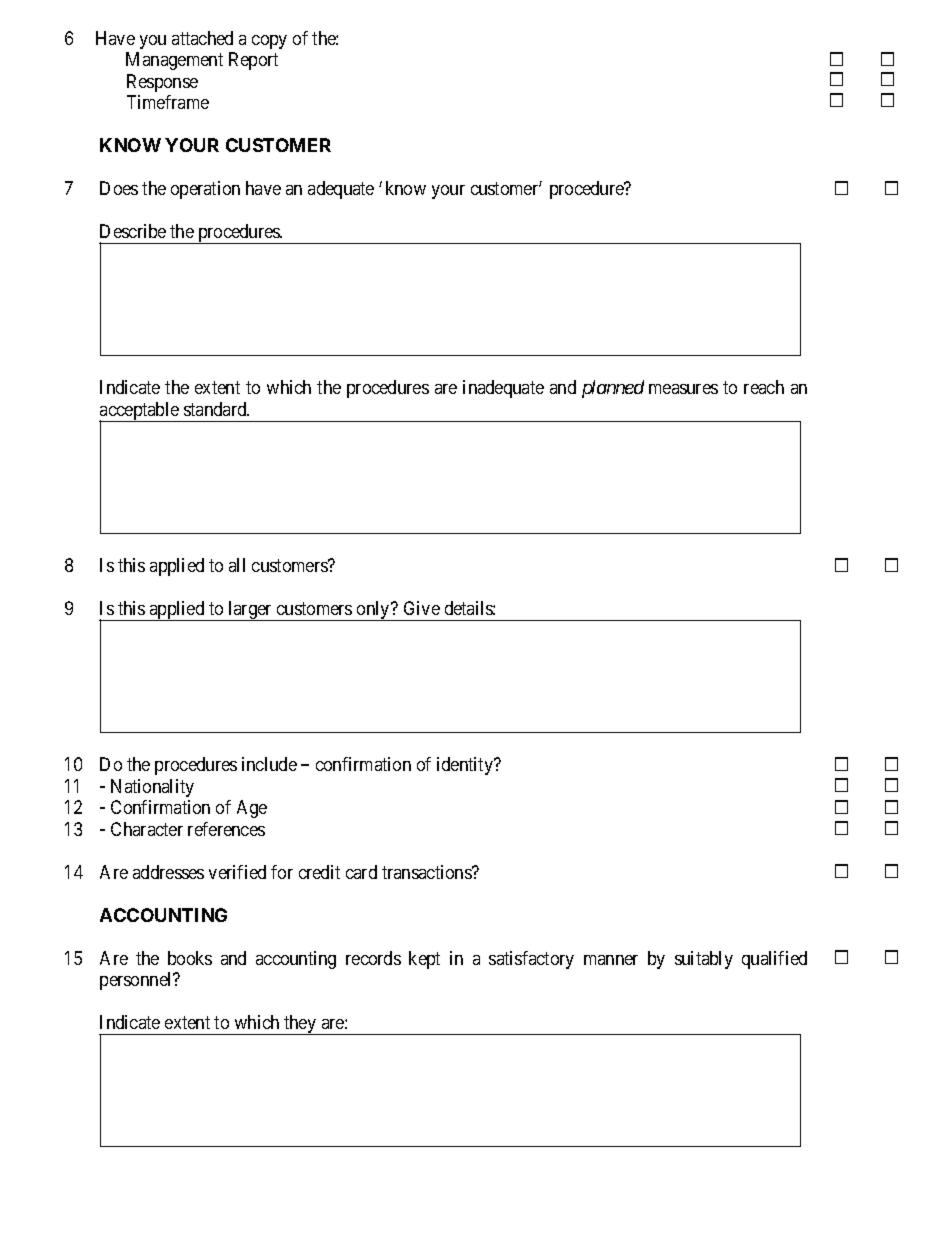 This document has height=1233, width=952. Describe the element at coordinates (764, 387) in the document. I see `reach` at that location.
